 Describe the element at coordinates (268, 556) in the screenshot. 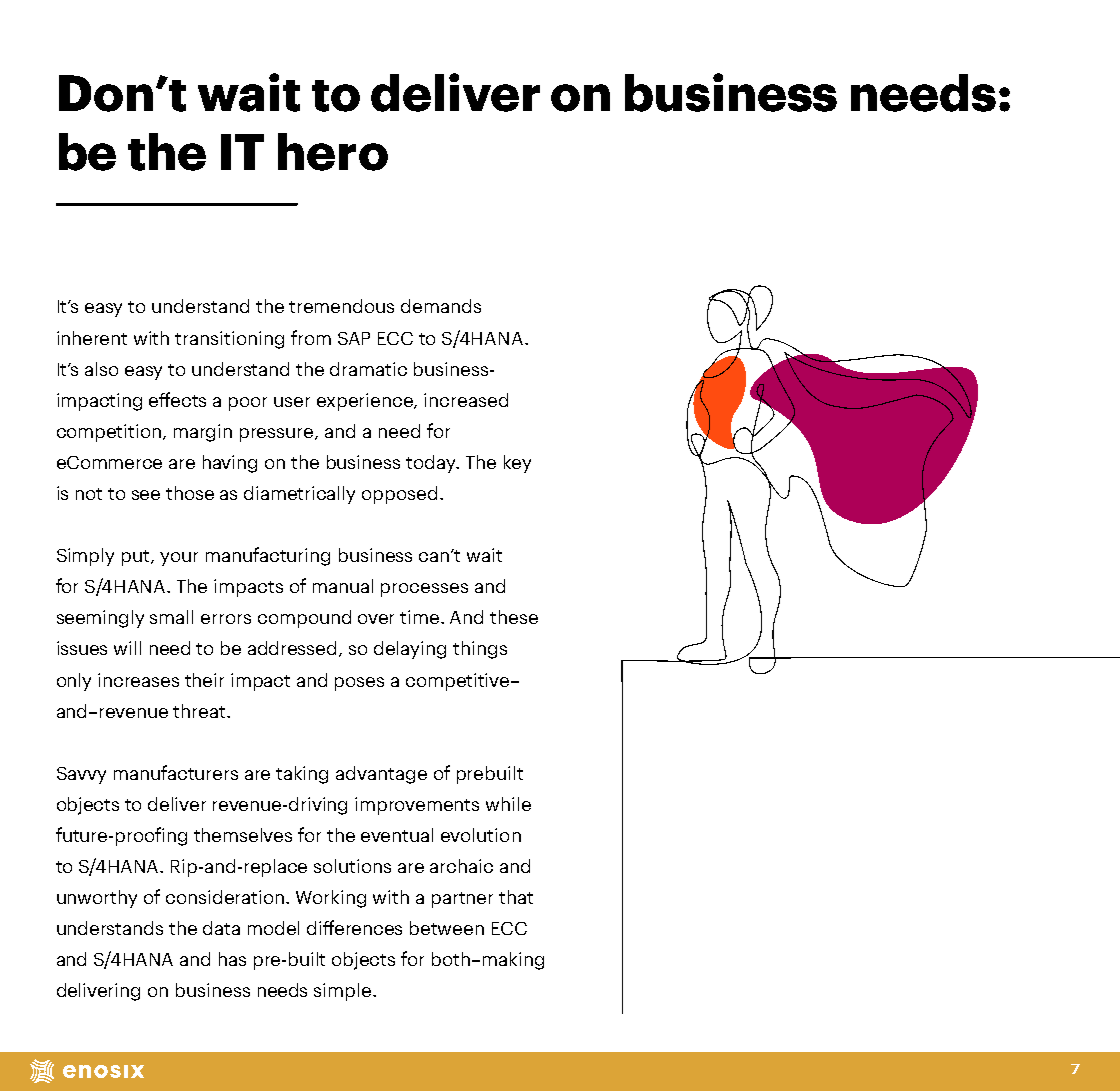

I see `manufacturing` at that location.
